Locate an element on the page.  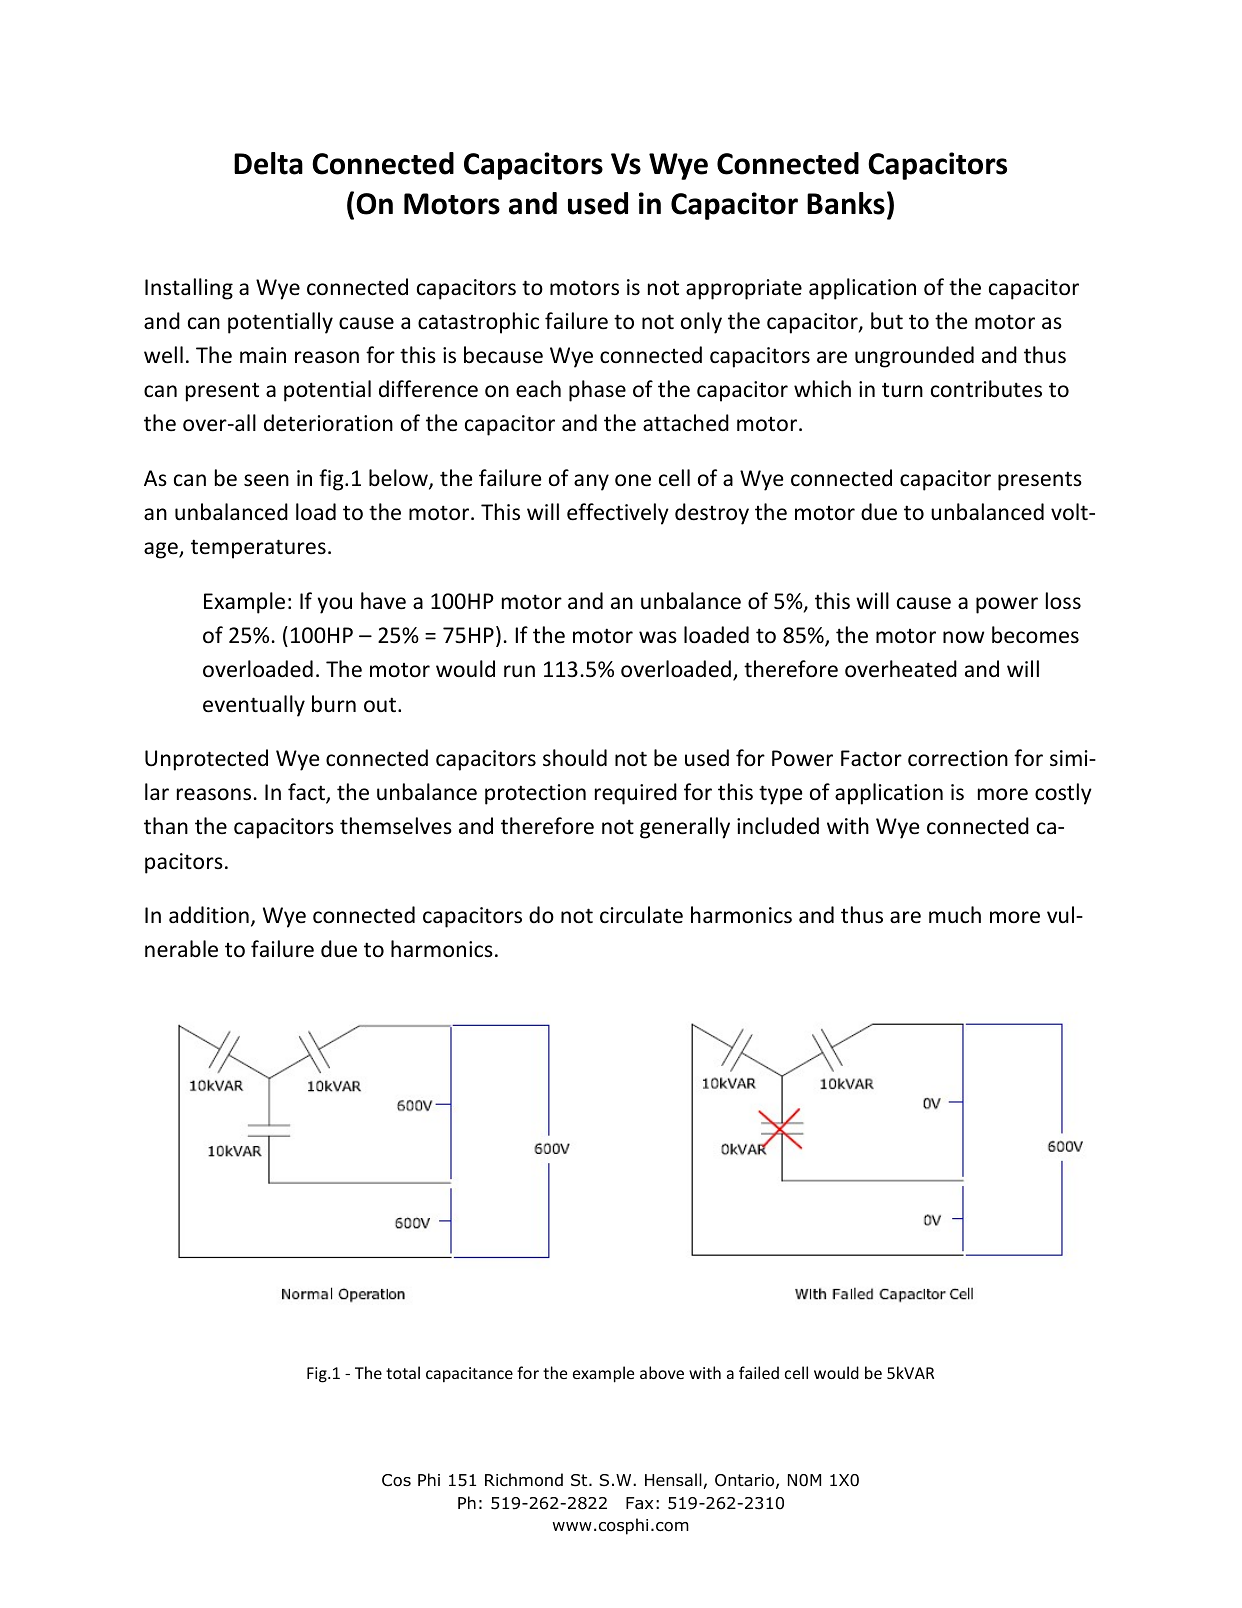
Fax is located at coordinates (639, 1503).
